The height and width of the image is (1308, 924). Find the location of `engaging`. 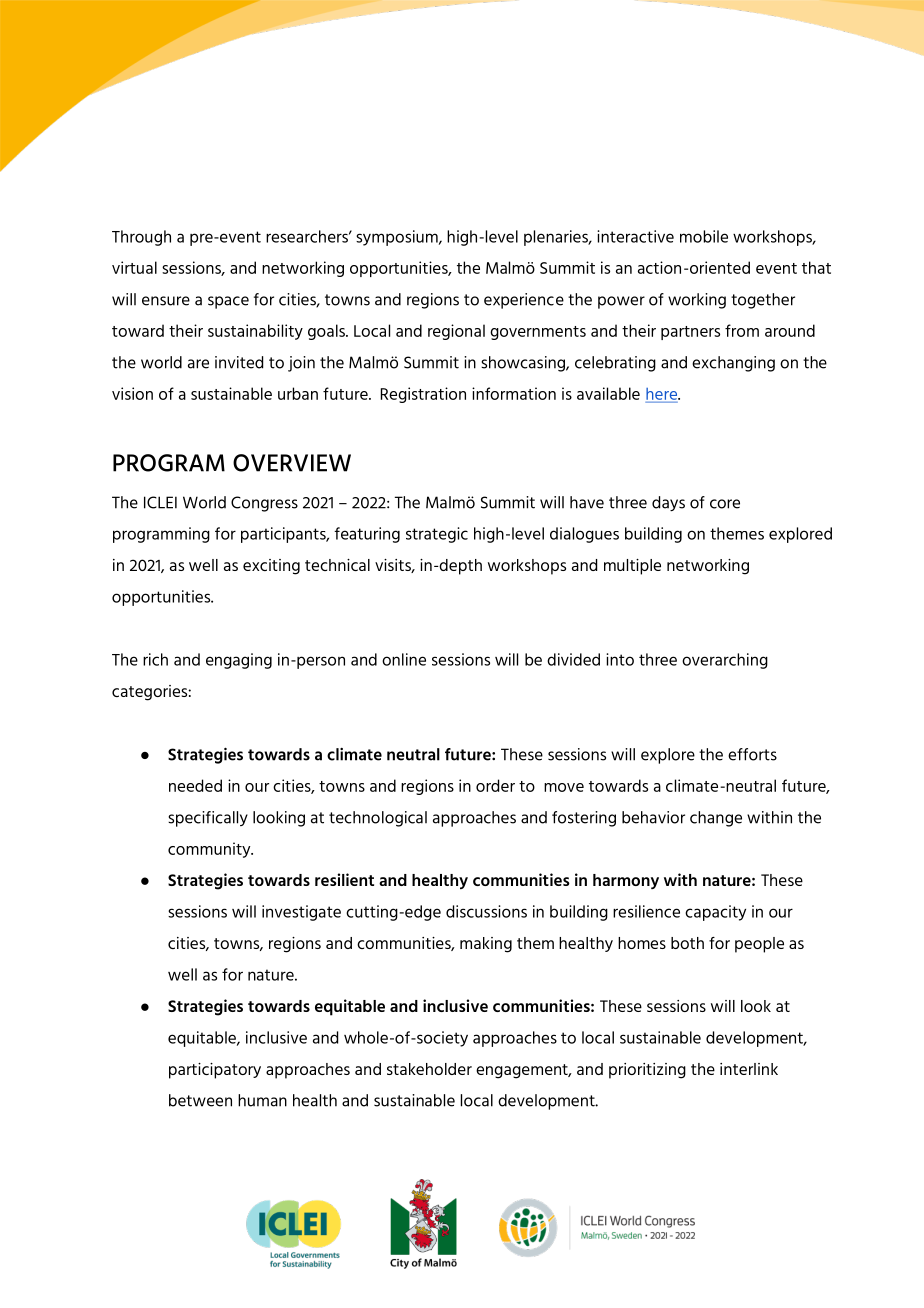

engaging is located at coordinates (239, 661).
